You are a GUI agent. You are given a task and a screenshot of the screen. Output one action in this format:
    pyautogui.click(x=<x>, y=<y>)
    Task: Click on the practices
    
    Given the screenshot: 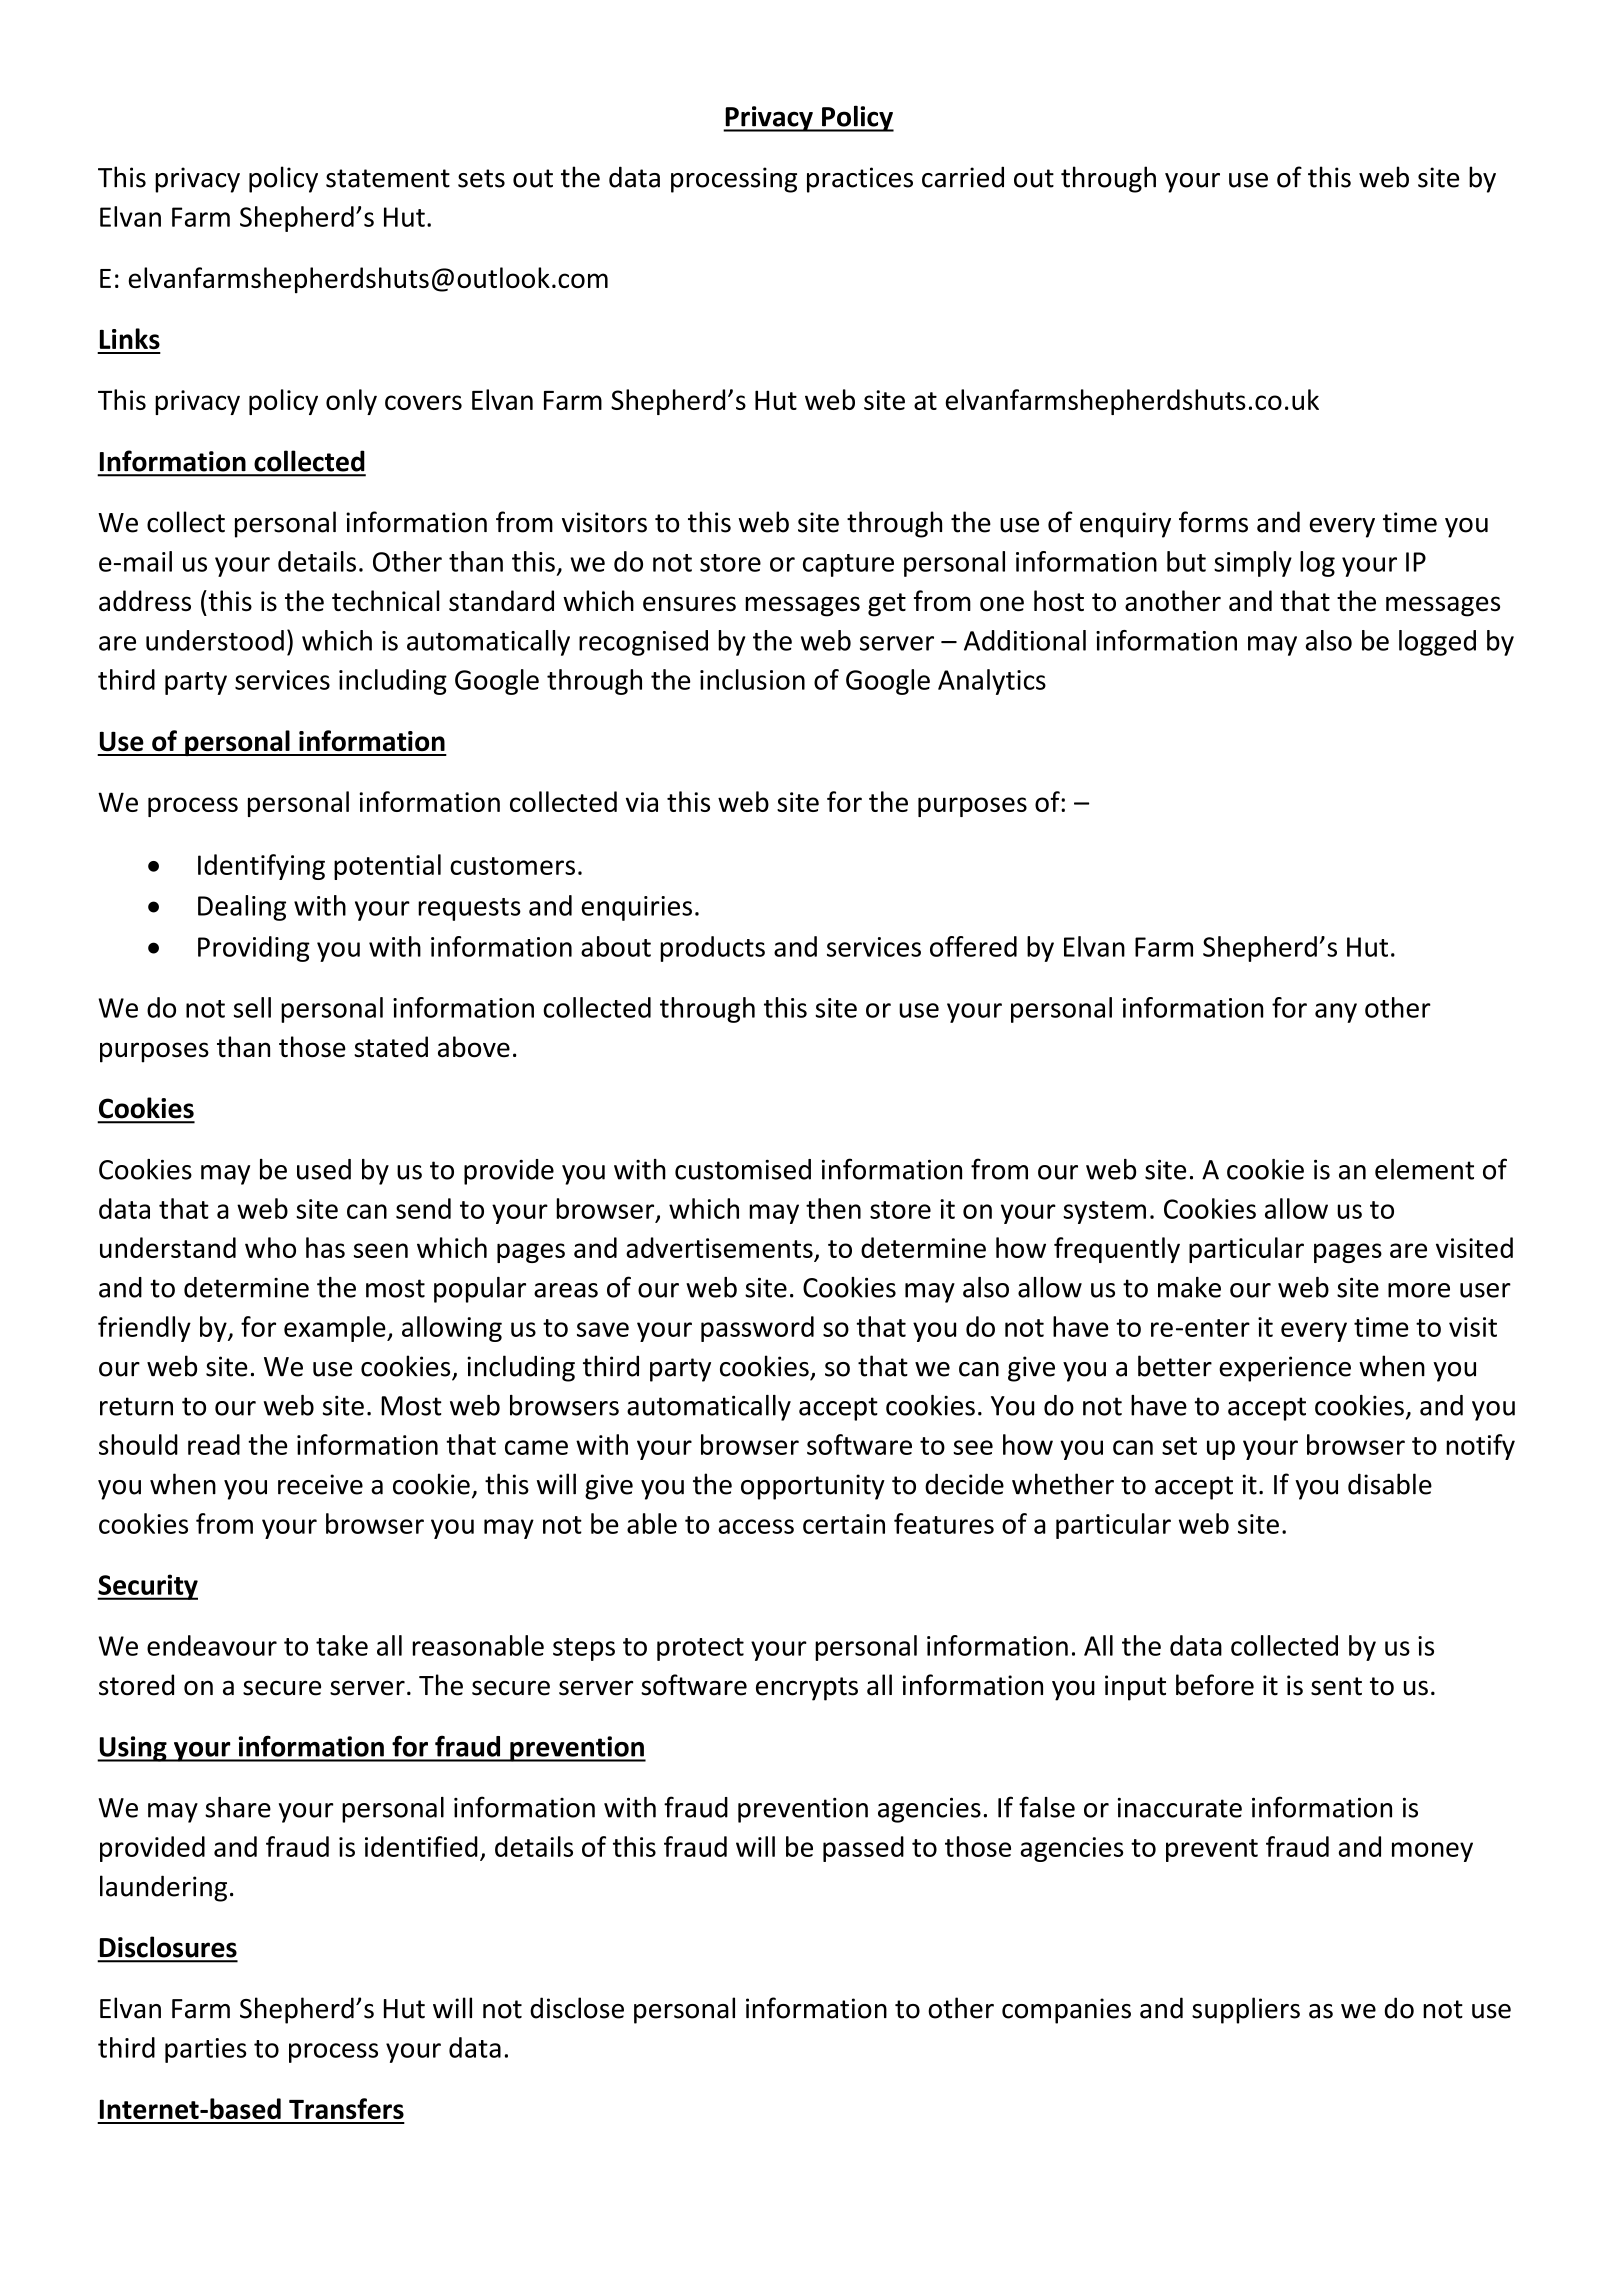 What is the action you would take?
    pyautogui.click(x=860, y=180)
